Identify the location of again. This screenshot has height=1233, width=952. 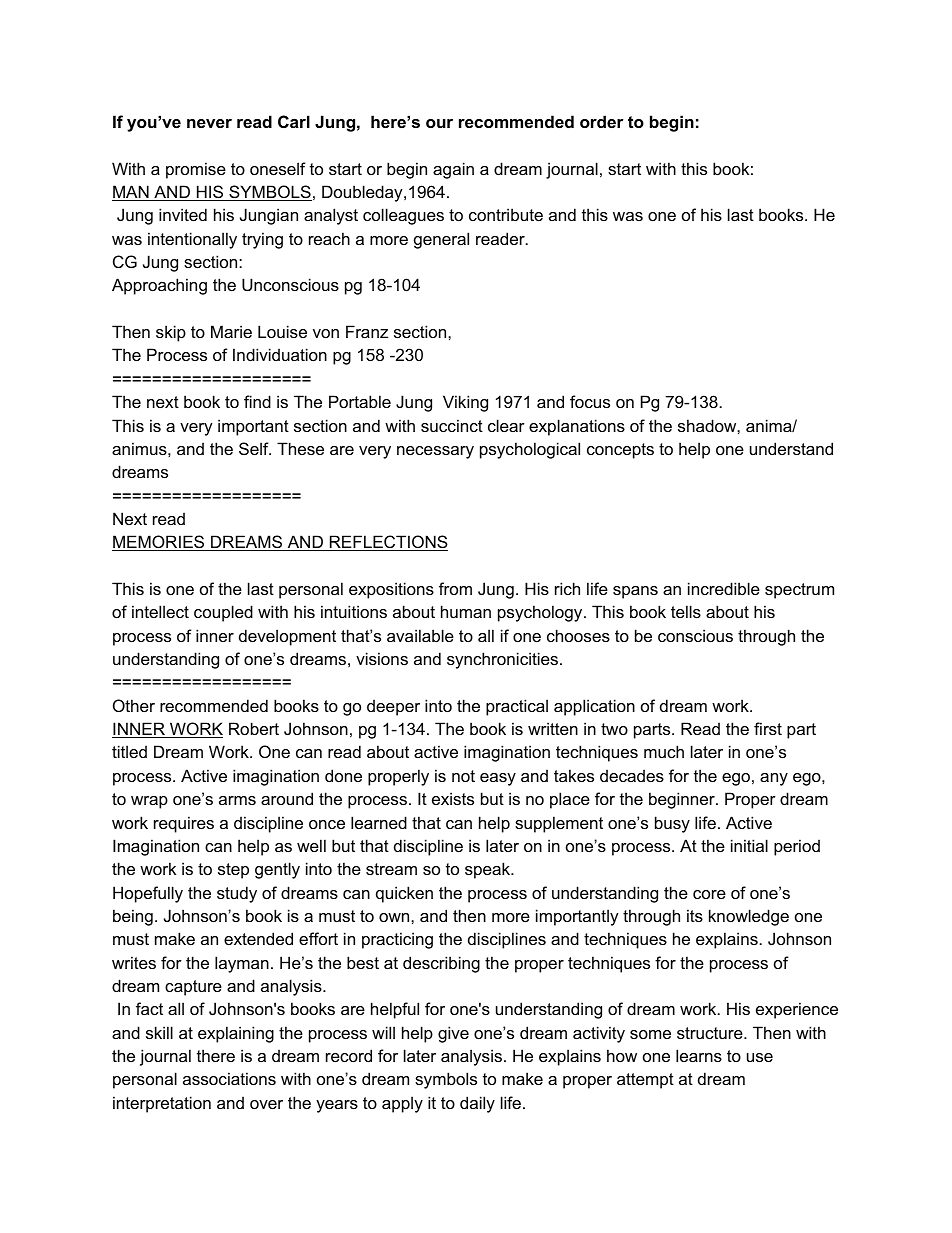
(453, 170).
